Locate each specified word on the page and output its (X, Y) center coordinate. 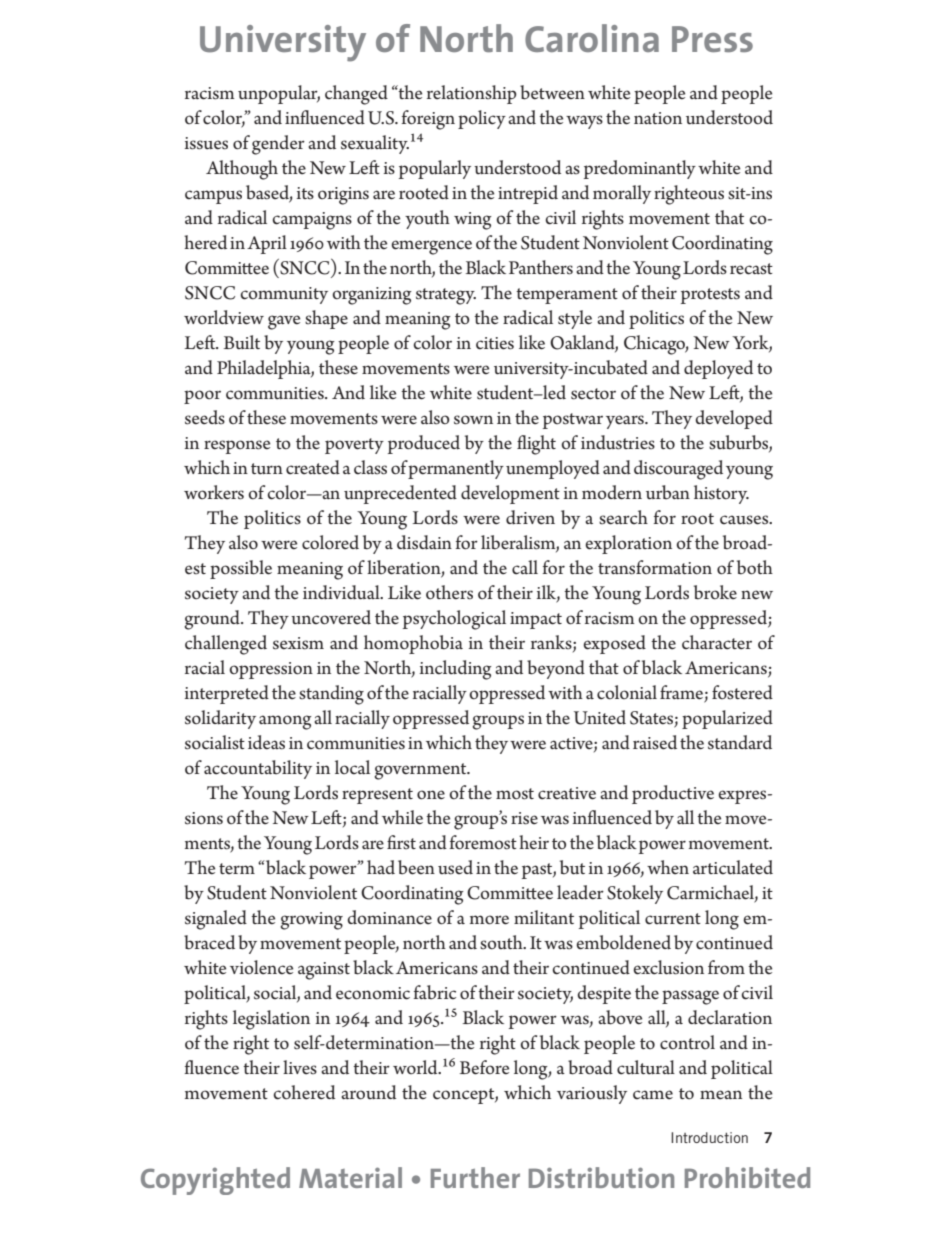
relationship (472, 94)
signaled (216, 920)
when (668, 867)
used (455, 867)
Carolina (592, 38)
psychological (454, 620)
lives (300, 1067)
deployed (718, 369)
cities (495, 343)
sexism (298, 643)
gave (284, 322)
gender (278, 145)
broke (715, 592)
